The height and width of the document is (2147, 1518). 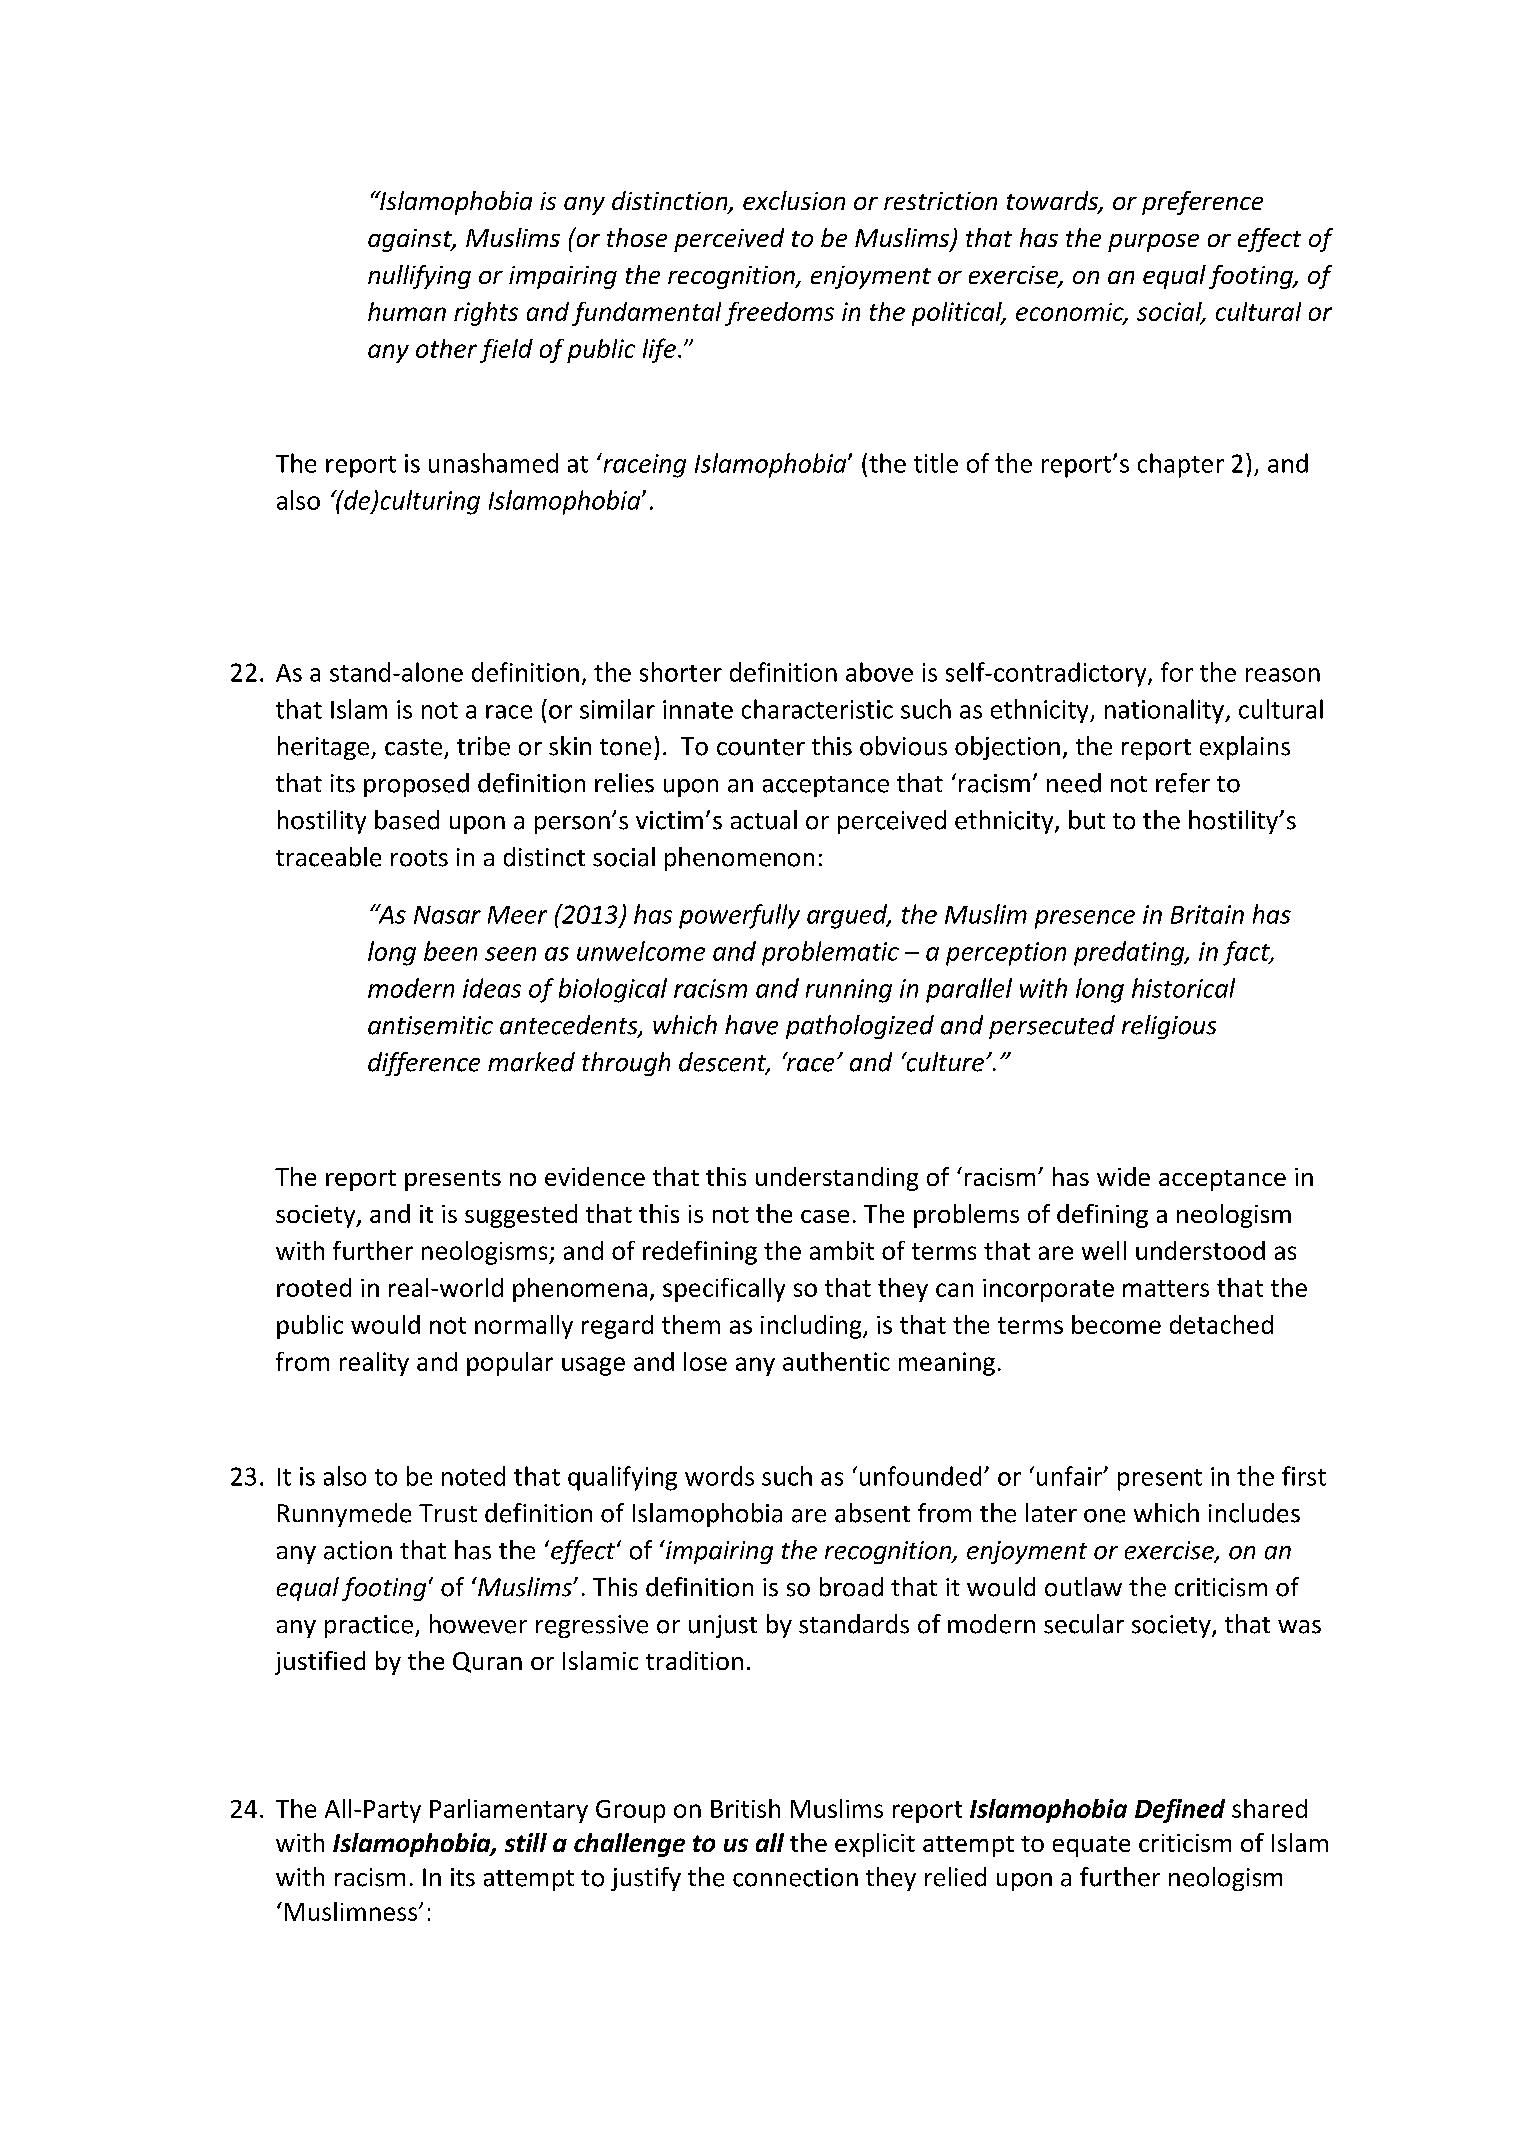 What do you see at coordinates (751, 1025) in the document?
I see `have` at bounding box center [751, 1025].
